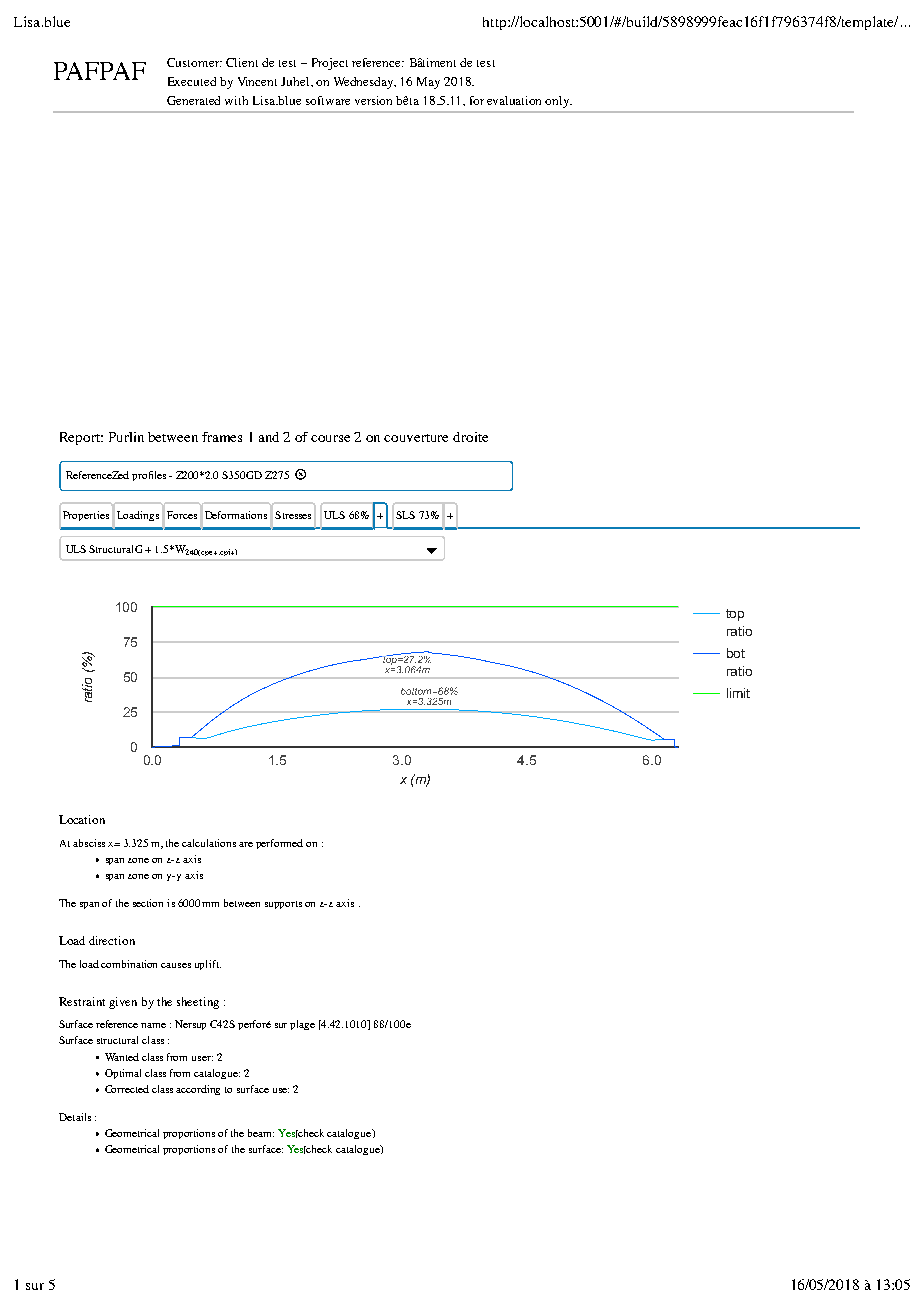 This page has width=924, height=1308. Describe the element at coordinates (127, 1089) in the page. I see `Corrected` at that location.
